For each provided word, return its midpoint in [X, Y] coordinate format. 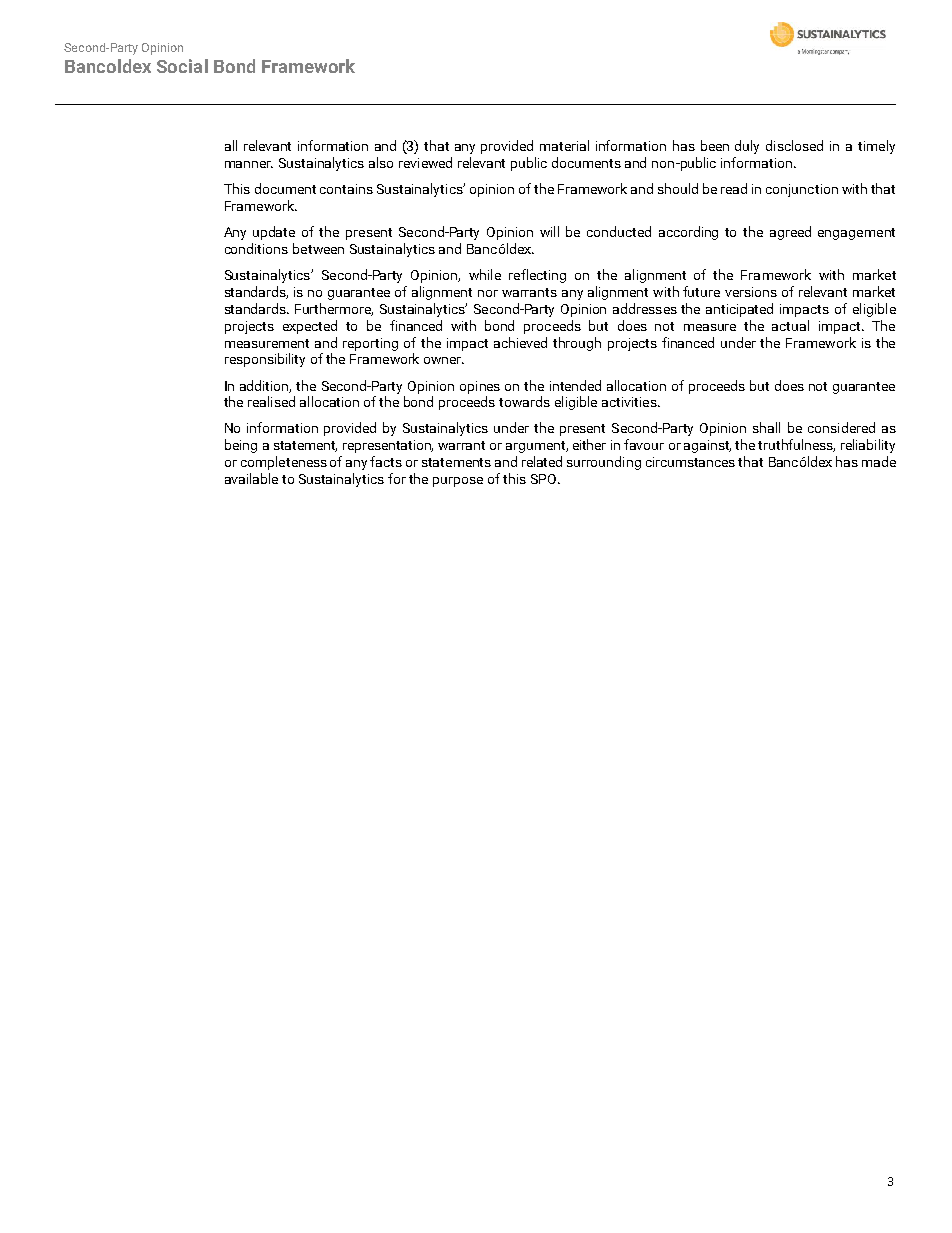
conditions [256, 248]
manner [249, 164]
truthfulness [796, 445]
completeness [284, 463]
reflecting [537, 276]
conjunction [802, 190]
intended [575, 385]
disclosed [794, 145]
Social [182, 66]
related [542, 461]
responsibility [265, 360]
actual [790, 325]
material [564, 145]
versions [751, 292]
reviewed [425, 162]
